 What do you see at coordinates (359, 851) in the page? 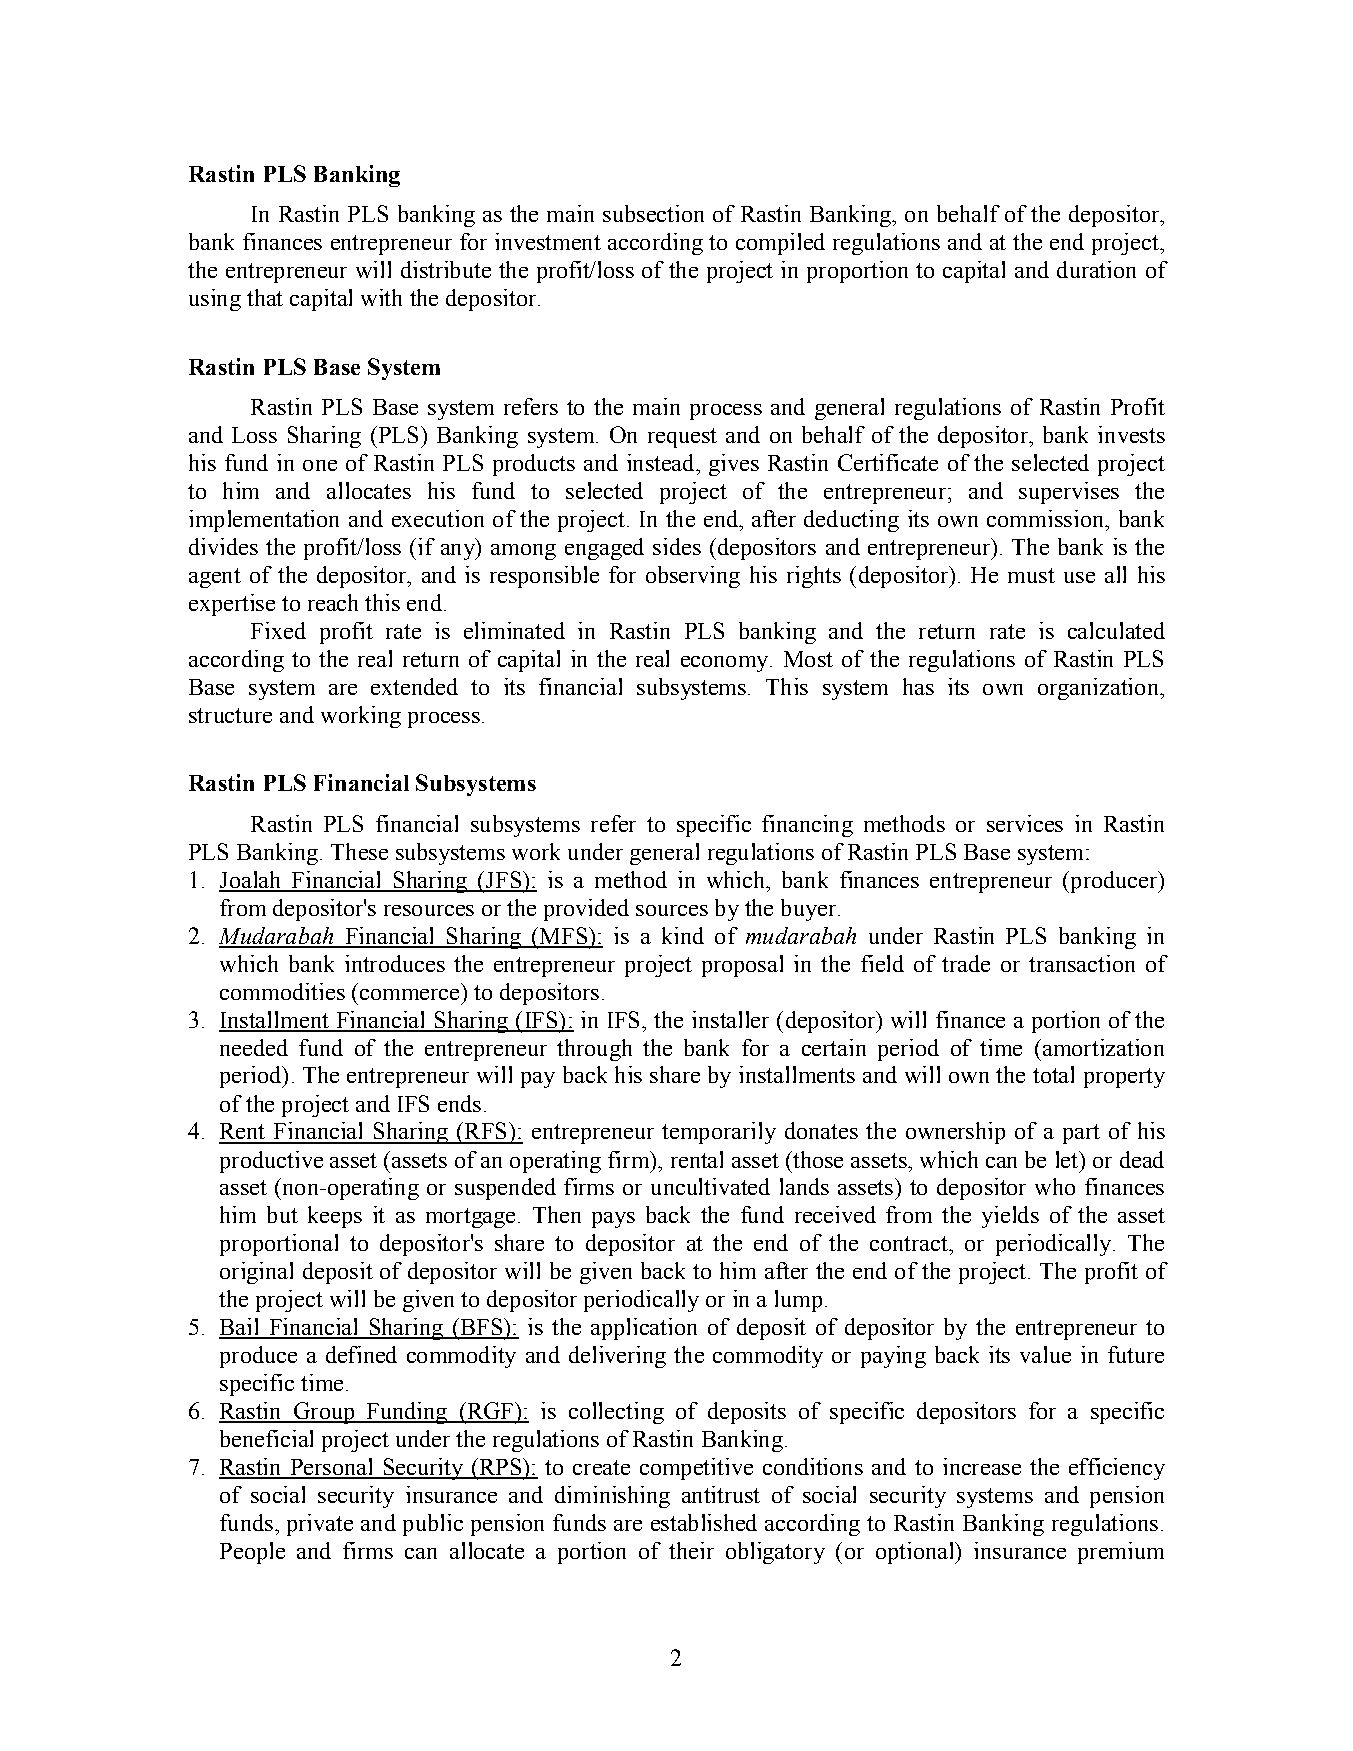
I see `These` at bounding box center [359, 851].
